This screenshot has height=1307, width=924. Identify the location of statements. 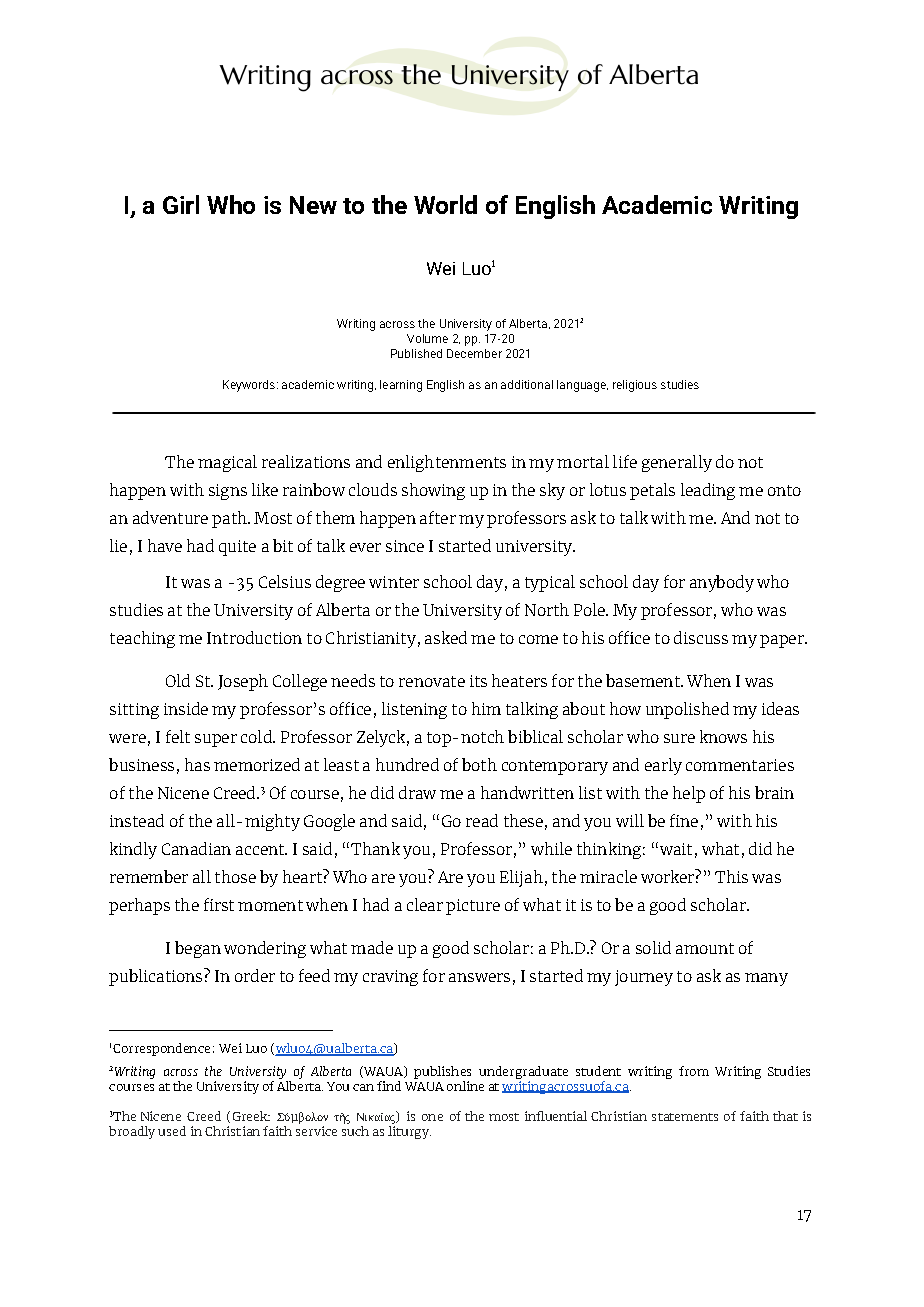
(685, 1117).
